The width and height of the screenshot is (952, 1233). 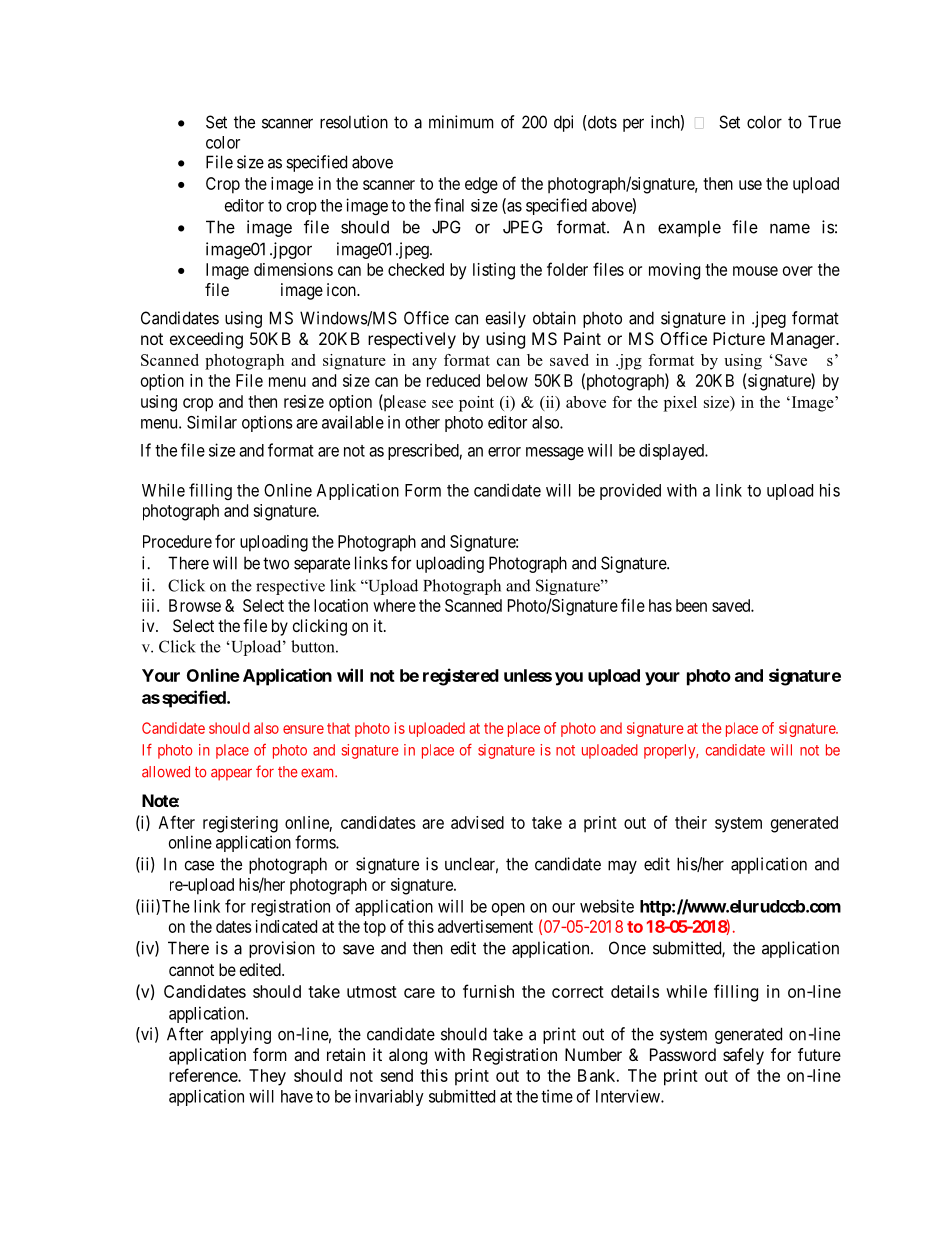 What do you see at coordinates (267, 1077) in the screenshot?
I see `They` at bounding box center [267, 1077].
